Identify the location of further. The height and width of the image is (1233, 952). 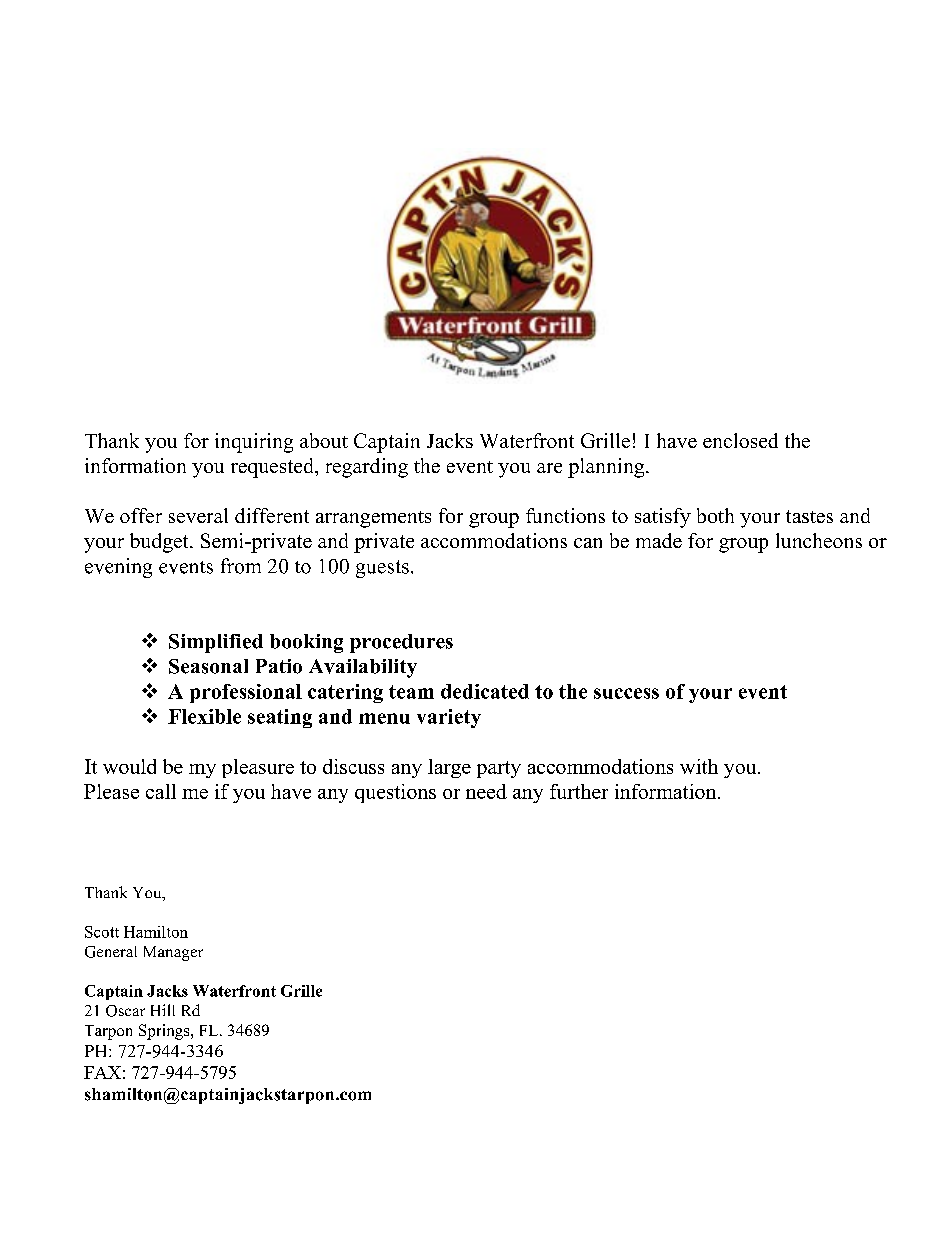
(579, 791).
